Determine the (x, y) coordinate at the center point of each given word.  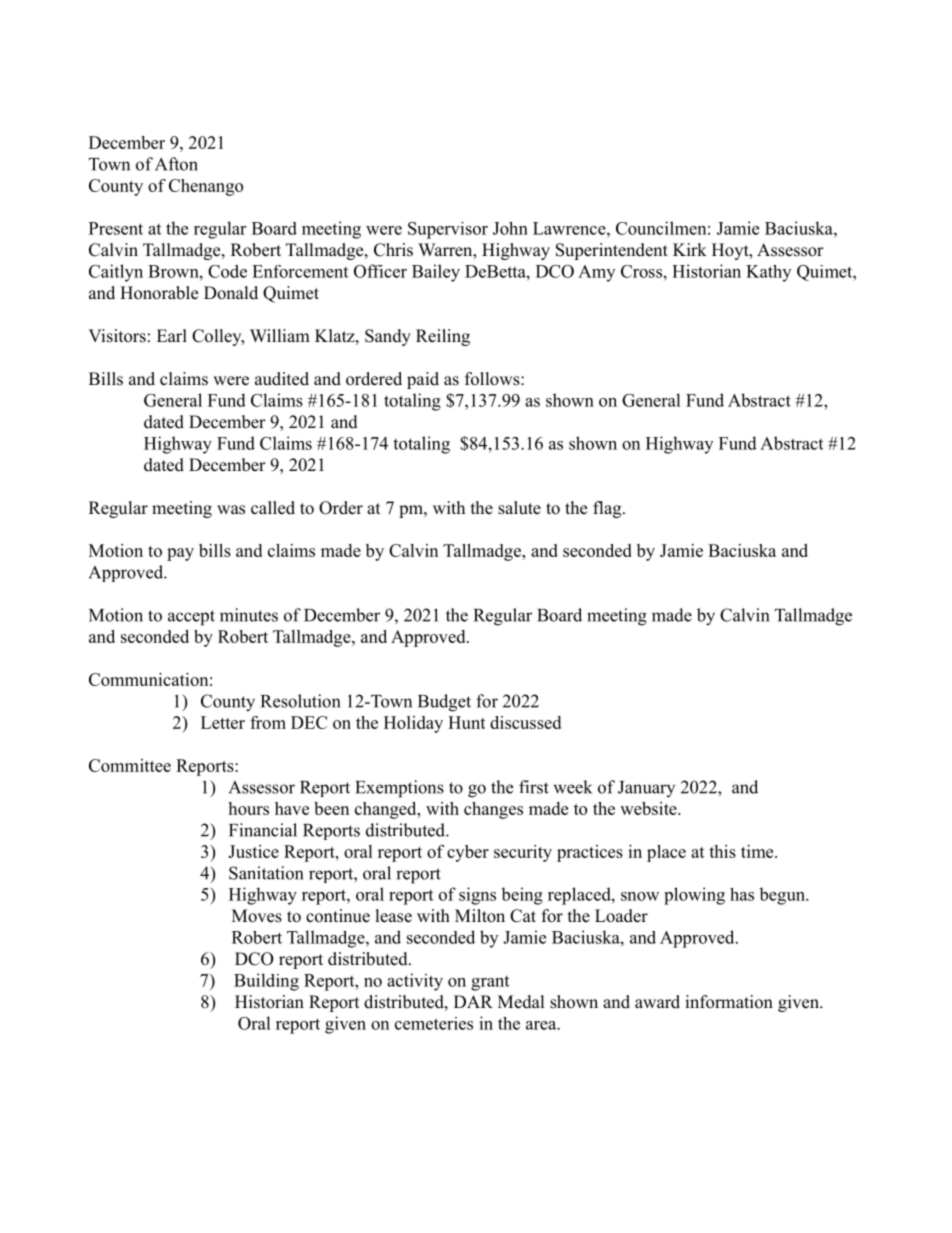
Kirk (690, 249)
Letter (223, 722)
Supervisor (448, 230)
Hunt (467, 722)
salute (519, 508)
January (646, 789)
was (231, 510)
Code (227, 271)
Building (266, 982)
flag (608, 509)
